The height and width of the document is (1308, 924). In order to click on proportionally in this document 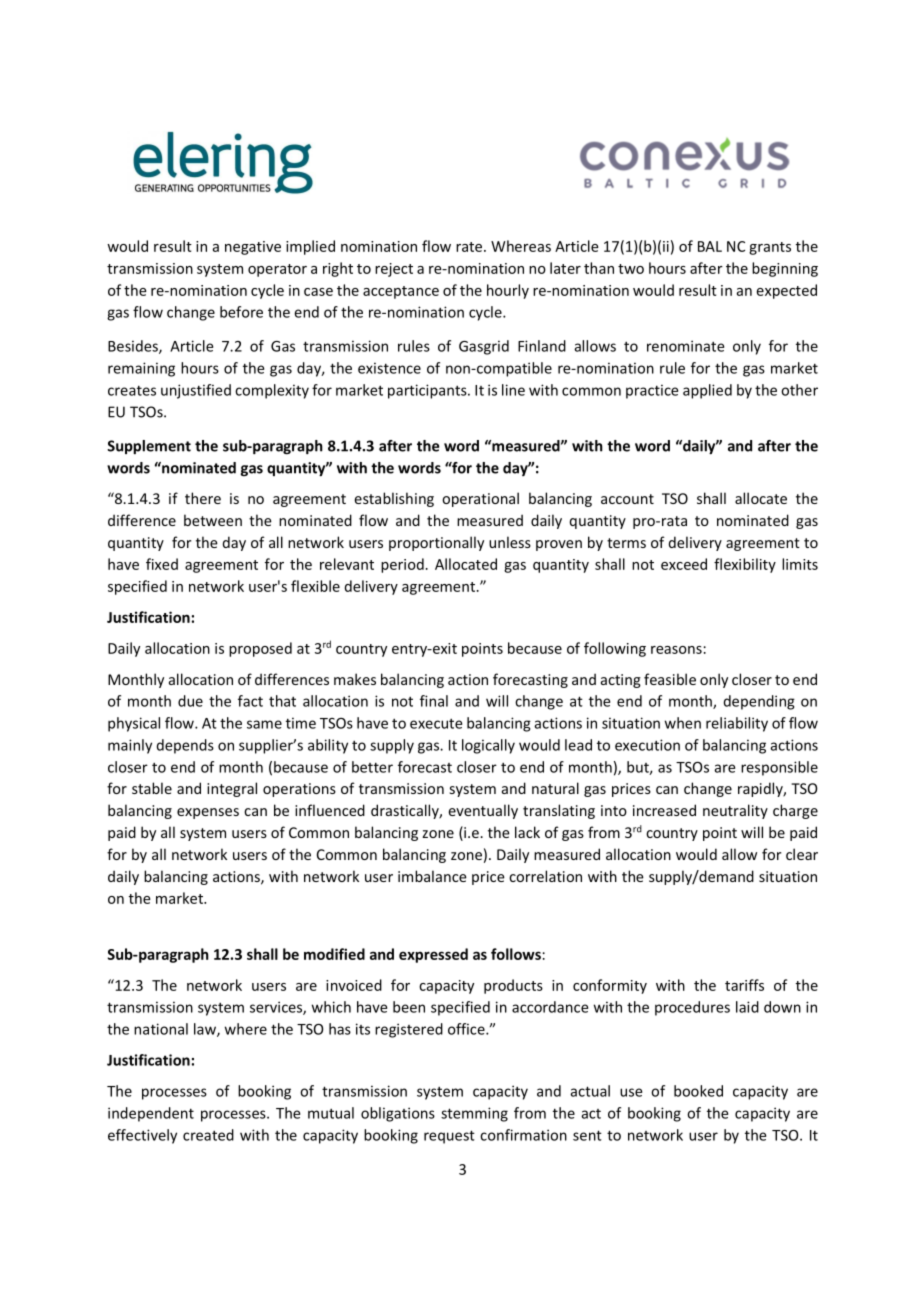, I will do `click(436, 543)`.
